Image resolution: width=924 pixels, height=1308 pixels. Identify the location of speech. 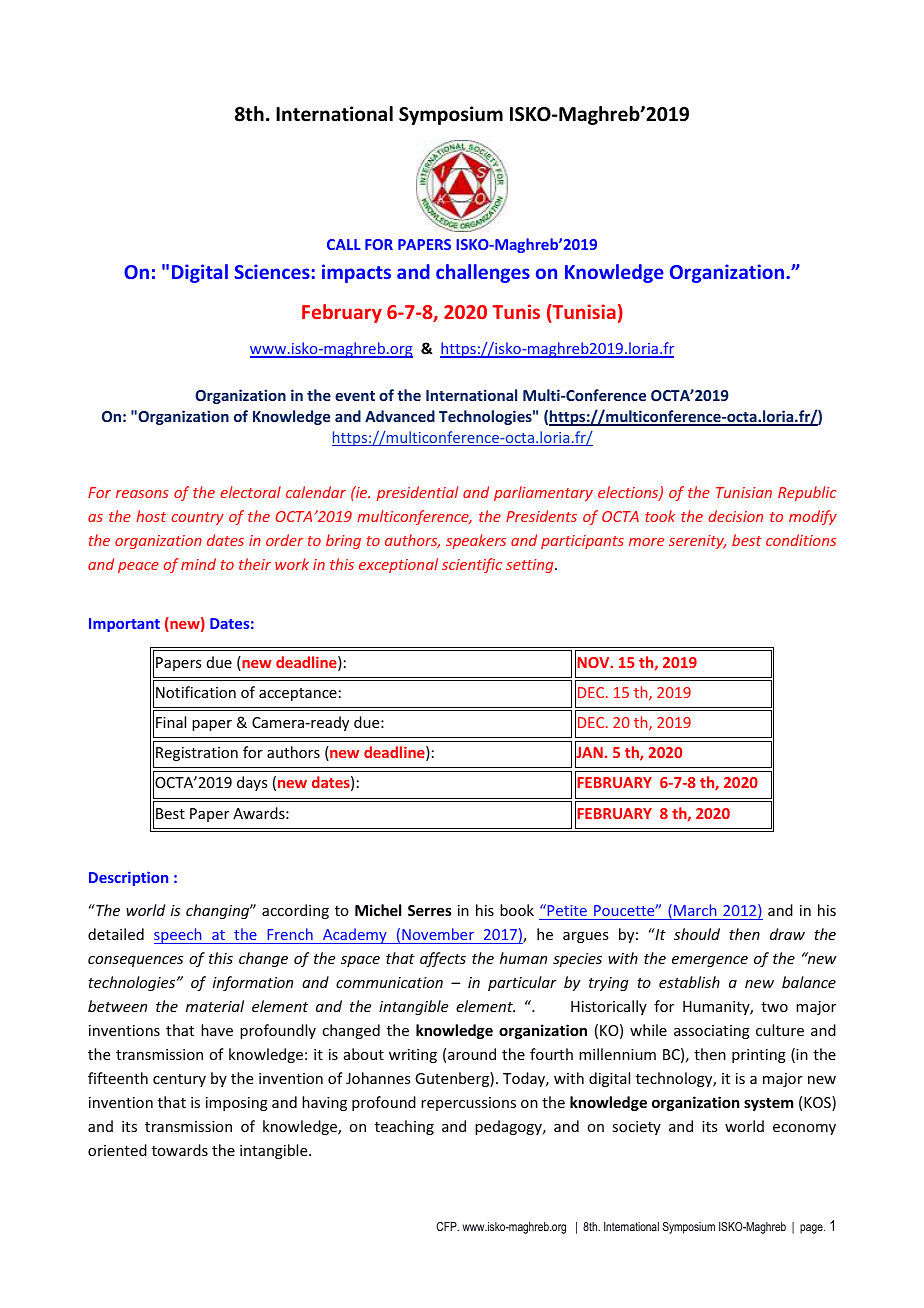
(179, 936).
